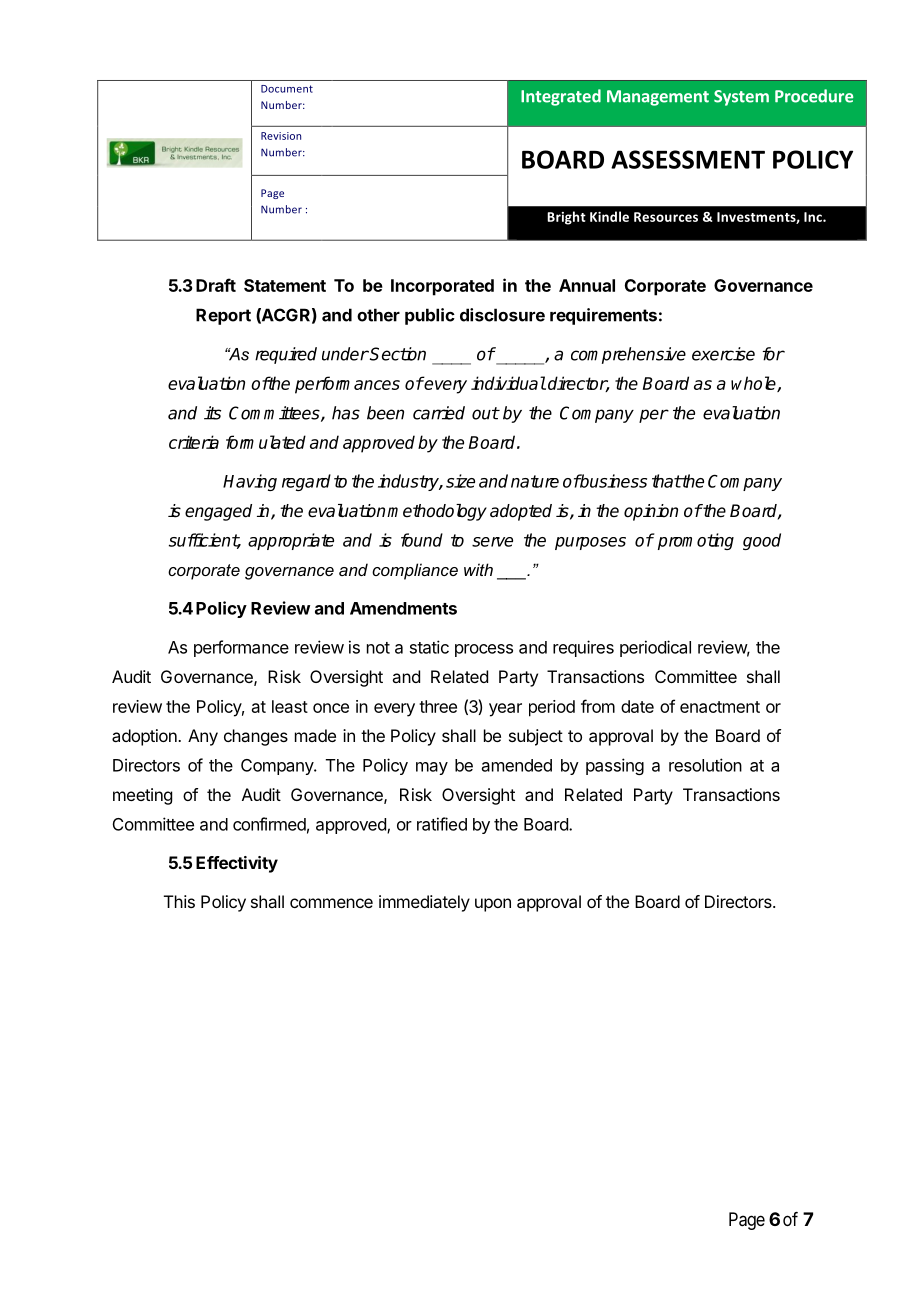 This screenshot has width=924, height=1308. I want to click on exercise, so click(723, 354).
